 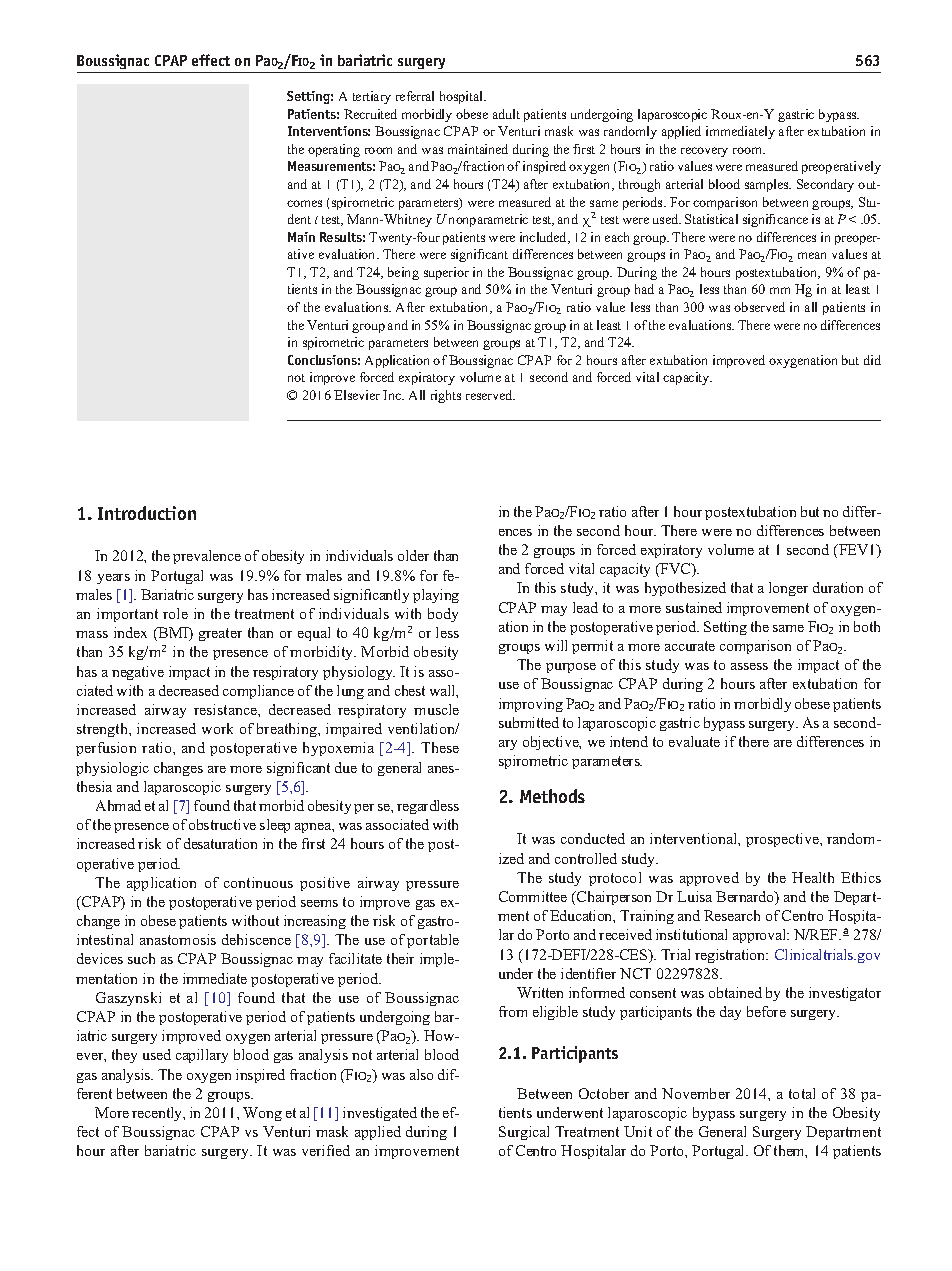 What do you see at coordinates (490, 395) in the screenshot?
I see `reserved` at bounding box center [490, 395].
